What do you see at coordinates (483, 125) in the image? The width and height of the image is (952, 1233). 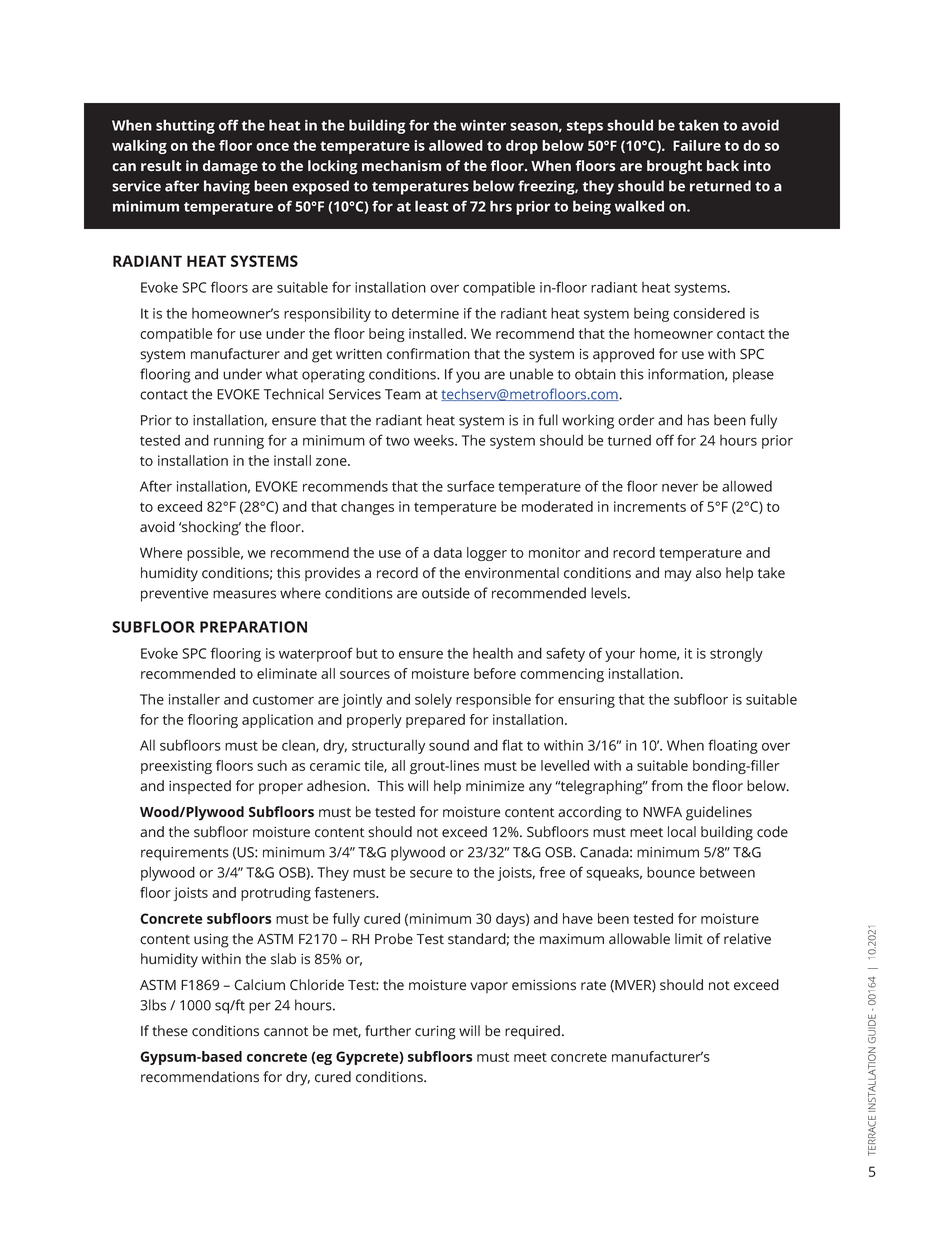 I see `winter` at bounding box center [483, 125].
